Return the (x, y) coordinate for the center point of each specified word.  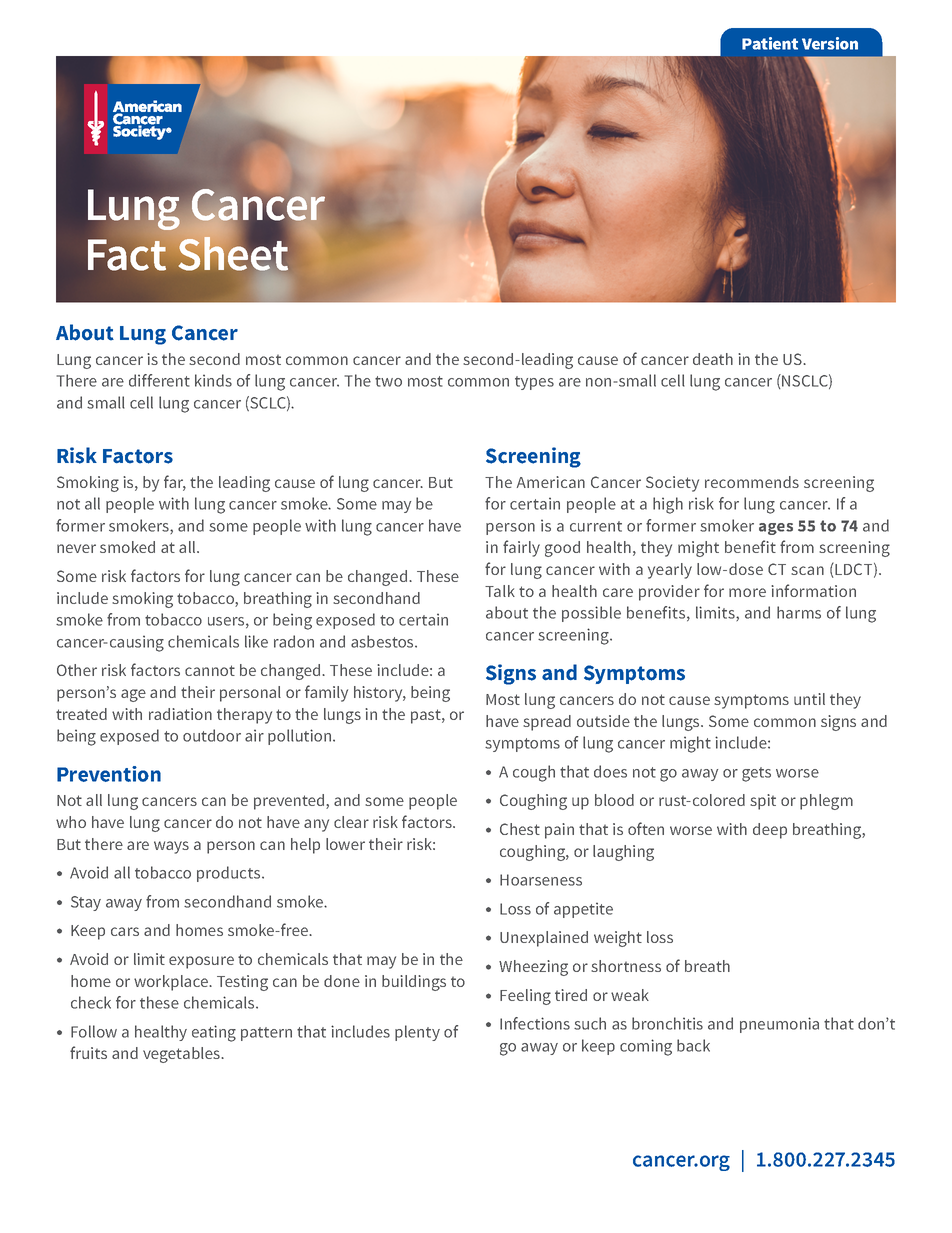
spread (547, 723)
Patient (770, 43)
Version (830, 43)
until (809, 699)
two (388, 381)
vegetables (182, 1055)
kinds (213, 380)
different (159, 380)
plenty (417, 1033)
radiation (180, 714)
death (713, 359)
